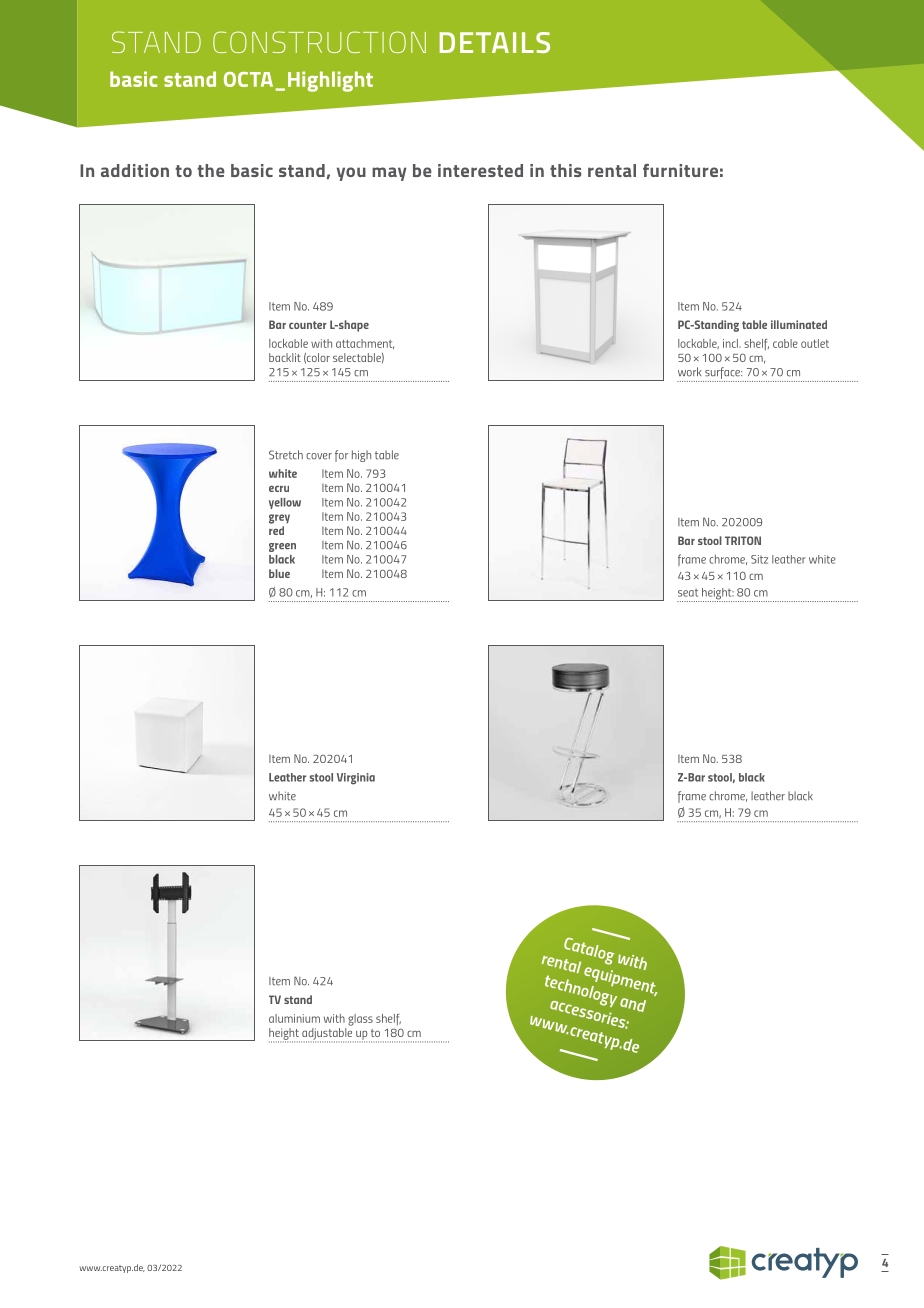 The height and width of the screenshot is (1308, 924). Describe the element at coordinates (365, 344) in the screenshot. I see `attachment` at that location.
